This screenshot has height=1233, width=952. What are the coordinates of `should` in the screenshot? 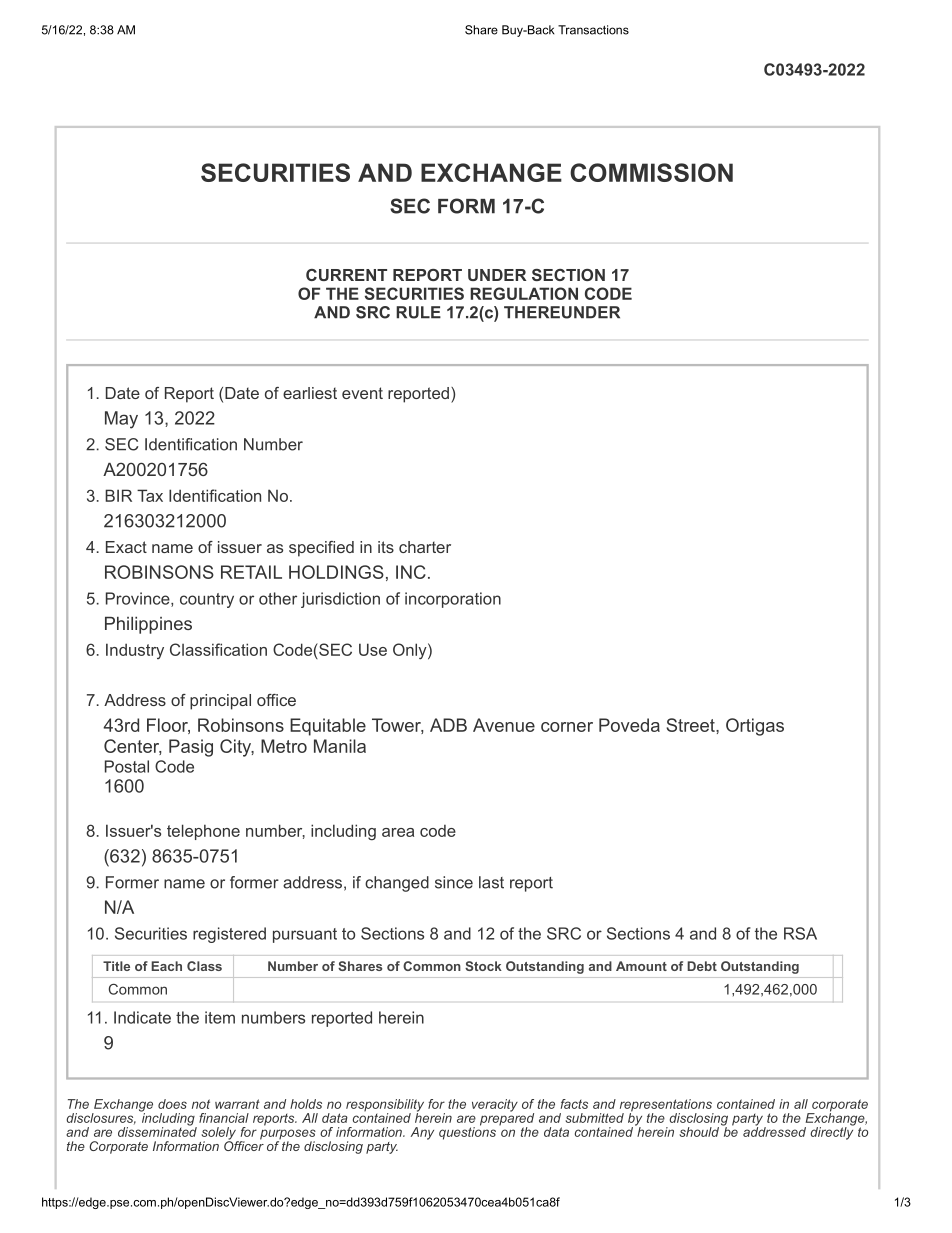 It's located at (699, 1132).
